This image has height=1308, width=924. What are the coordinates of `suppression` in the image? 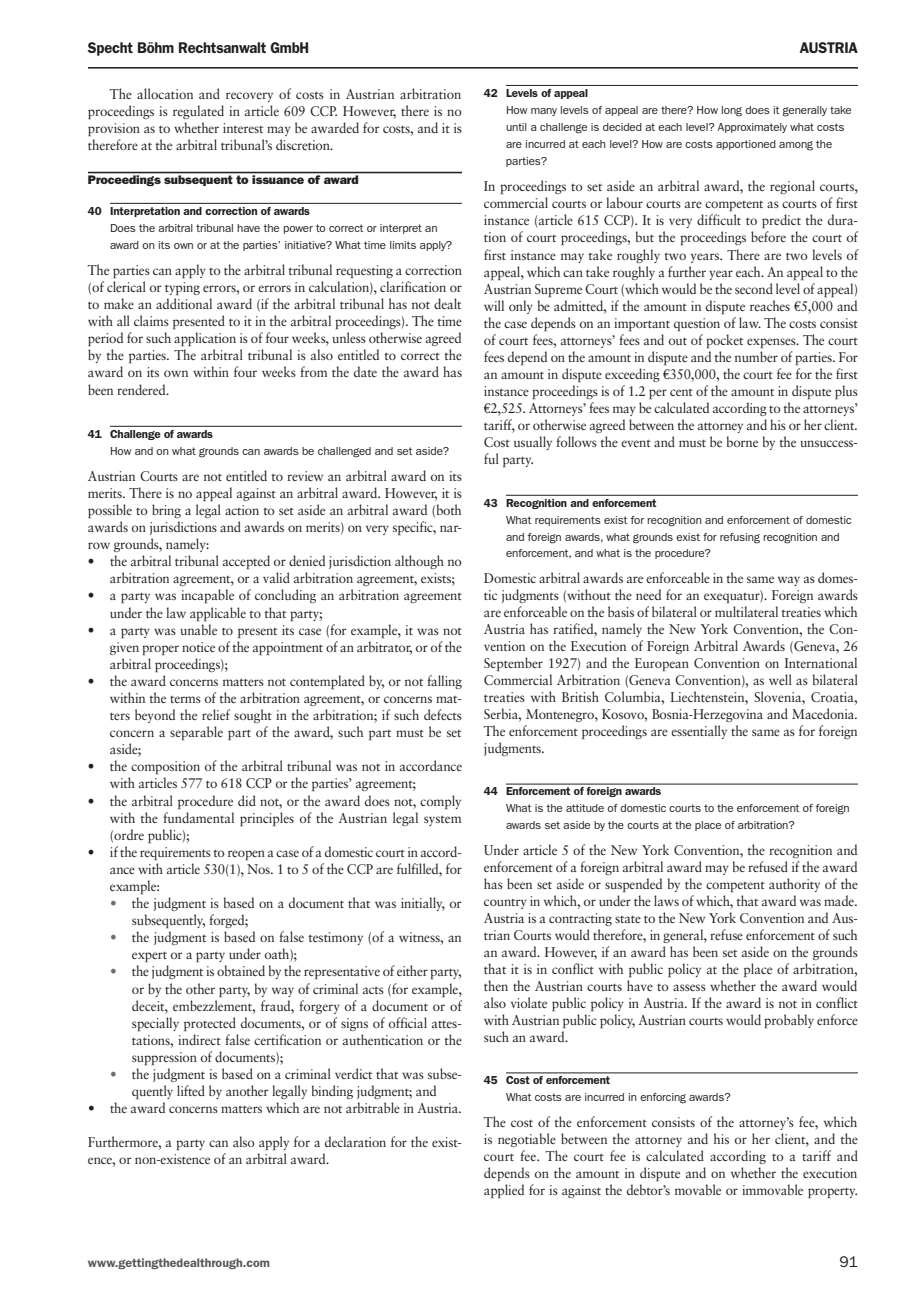 It's located at (164, 1058).
